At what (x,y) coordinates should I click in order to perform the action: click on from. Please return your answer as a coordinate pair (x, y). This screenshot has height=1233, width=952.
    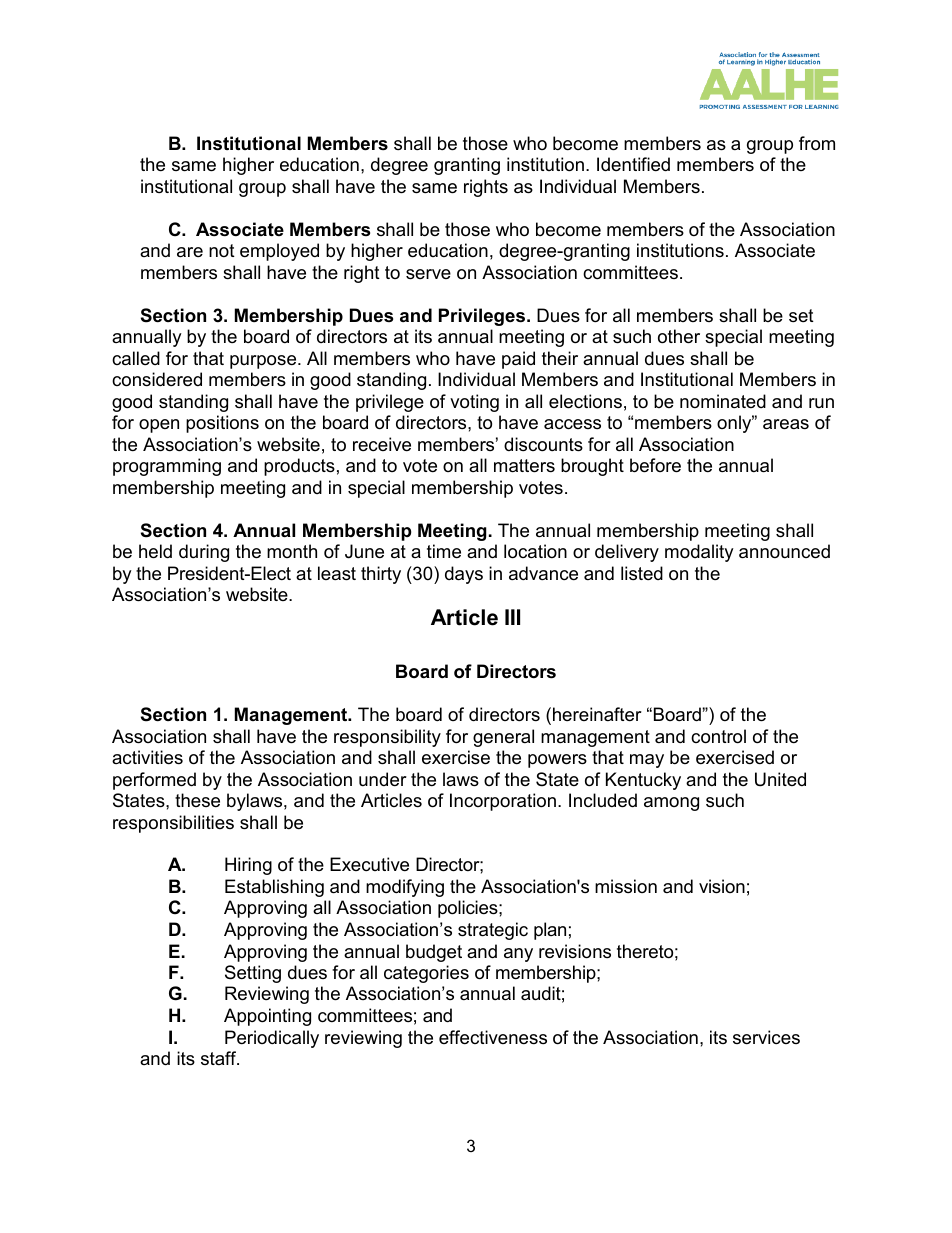
    Looking at the image, I should click on (817, 143).
